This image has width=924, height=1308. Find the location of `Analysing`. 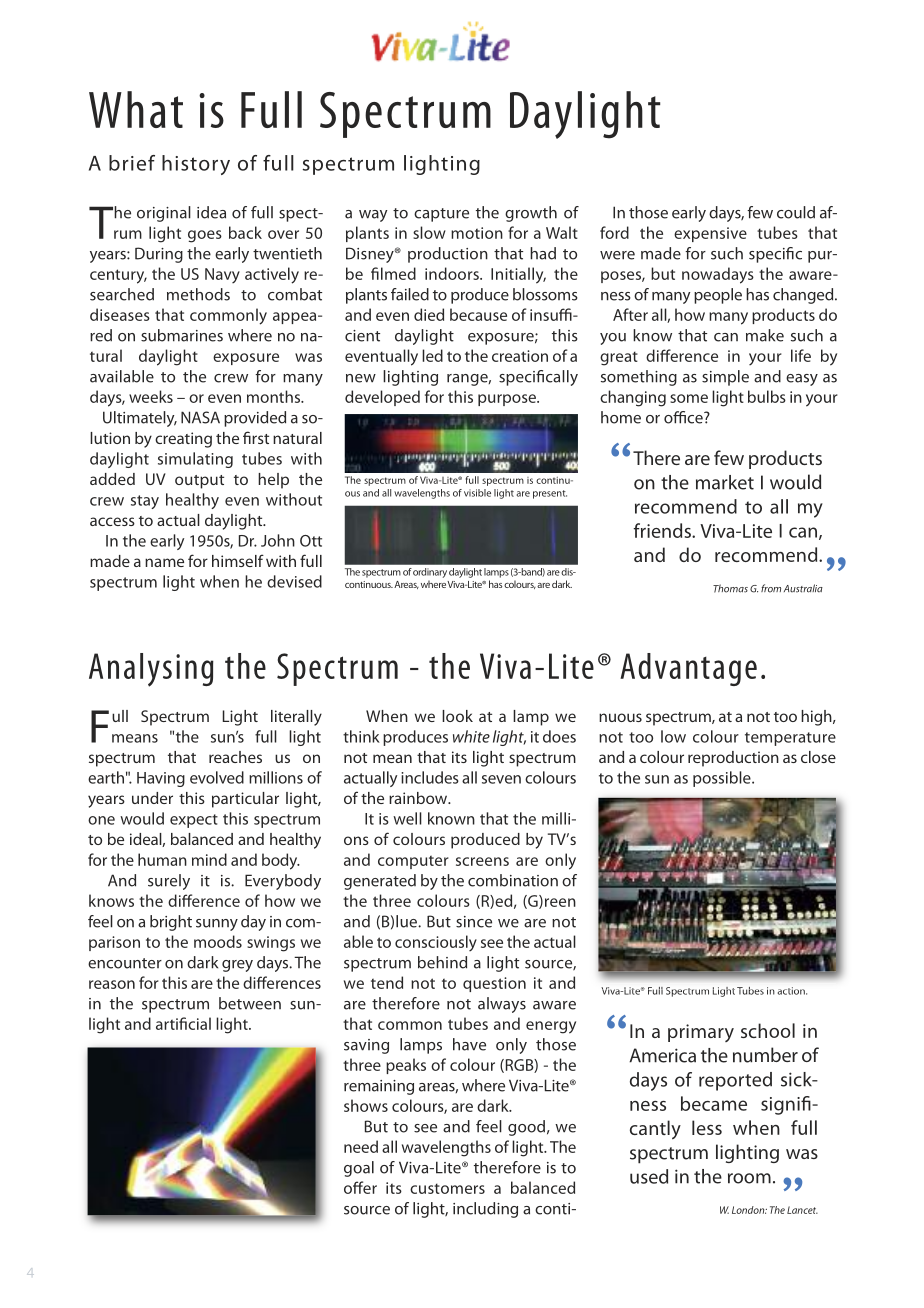

Analysing is located at coordinates (151, 670).
